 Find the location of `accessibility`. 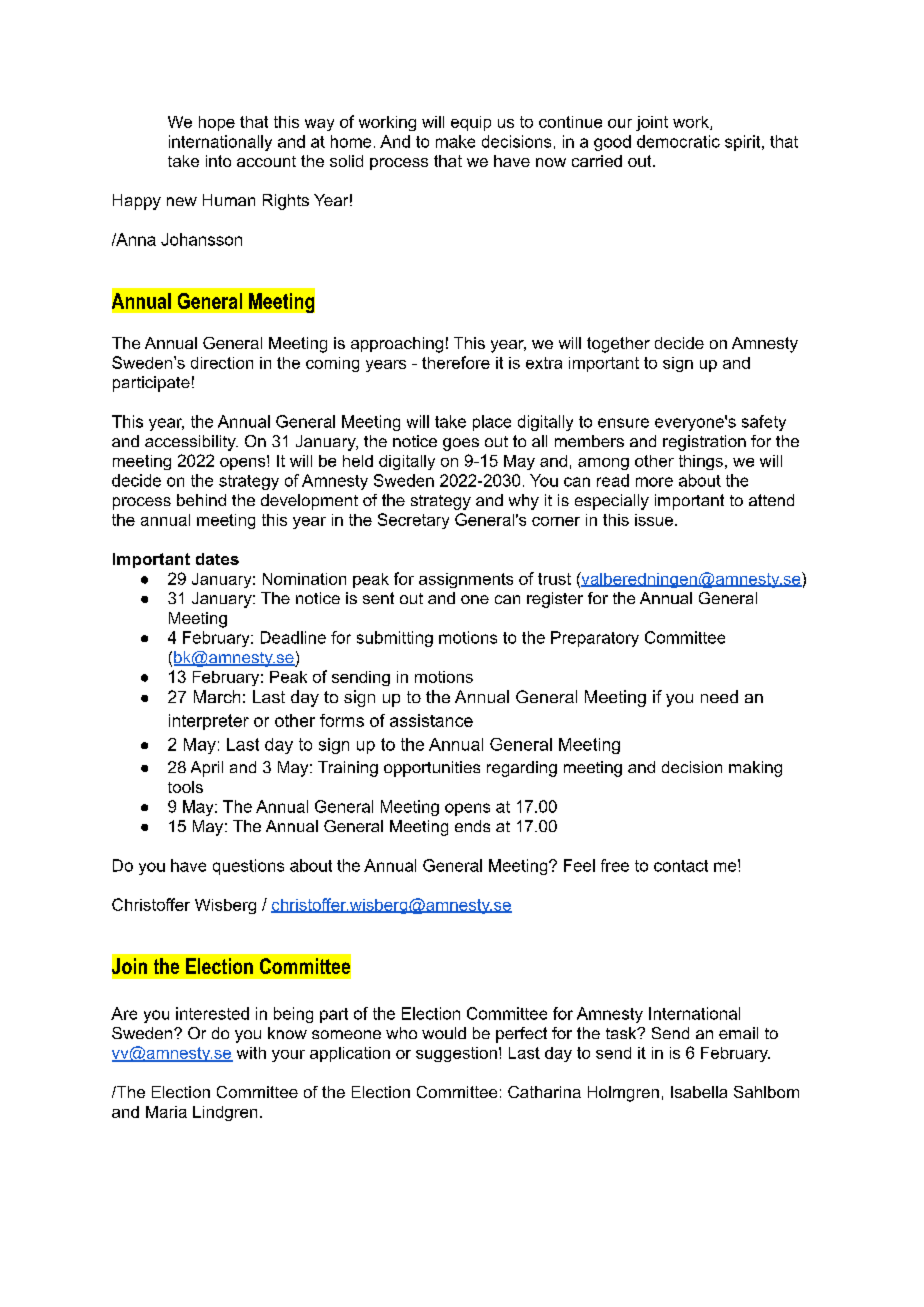

accessibility is located at coordinates (191, 443).
